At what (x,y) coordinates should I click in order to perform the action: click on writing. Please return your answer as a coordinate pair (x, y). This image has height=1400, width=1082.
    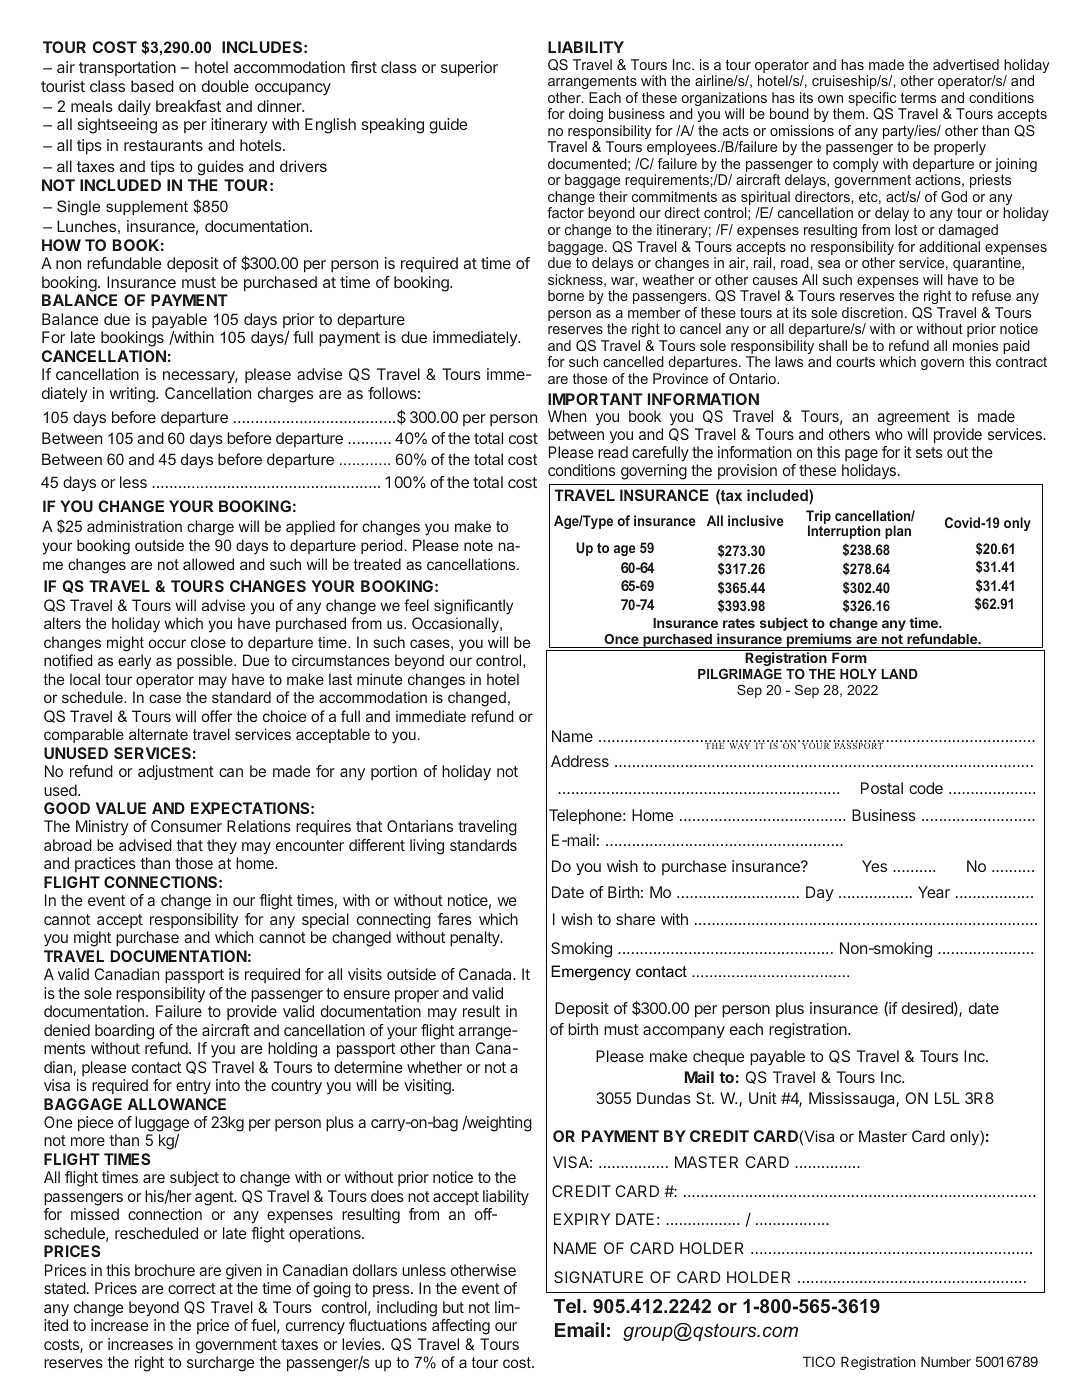
    Looking at the image, I should click on (133, 395).
